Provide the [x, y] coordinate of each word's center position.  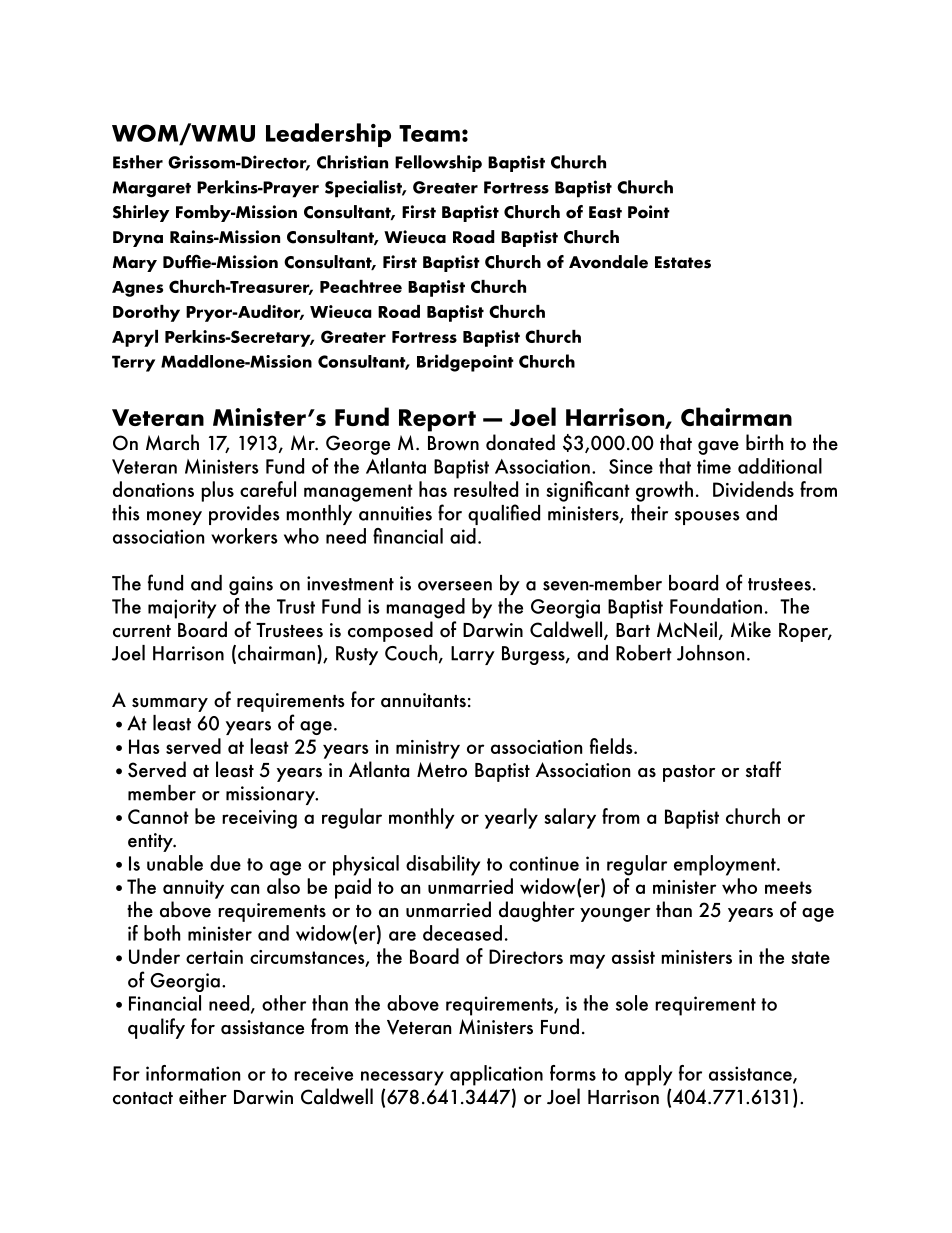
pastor [689, 773]
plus [217, 491]
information [193, 1073]
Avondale [608, 262]
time [714, 466]
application [496, 1075]
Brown [453, 443]
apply [648, 1075]
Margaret [152, 189]
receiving [259, 819]
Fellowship [438, 163]
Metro [442, 770]
